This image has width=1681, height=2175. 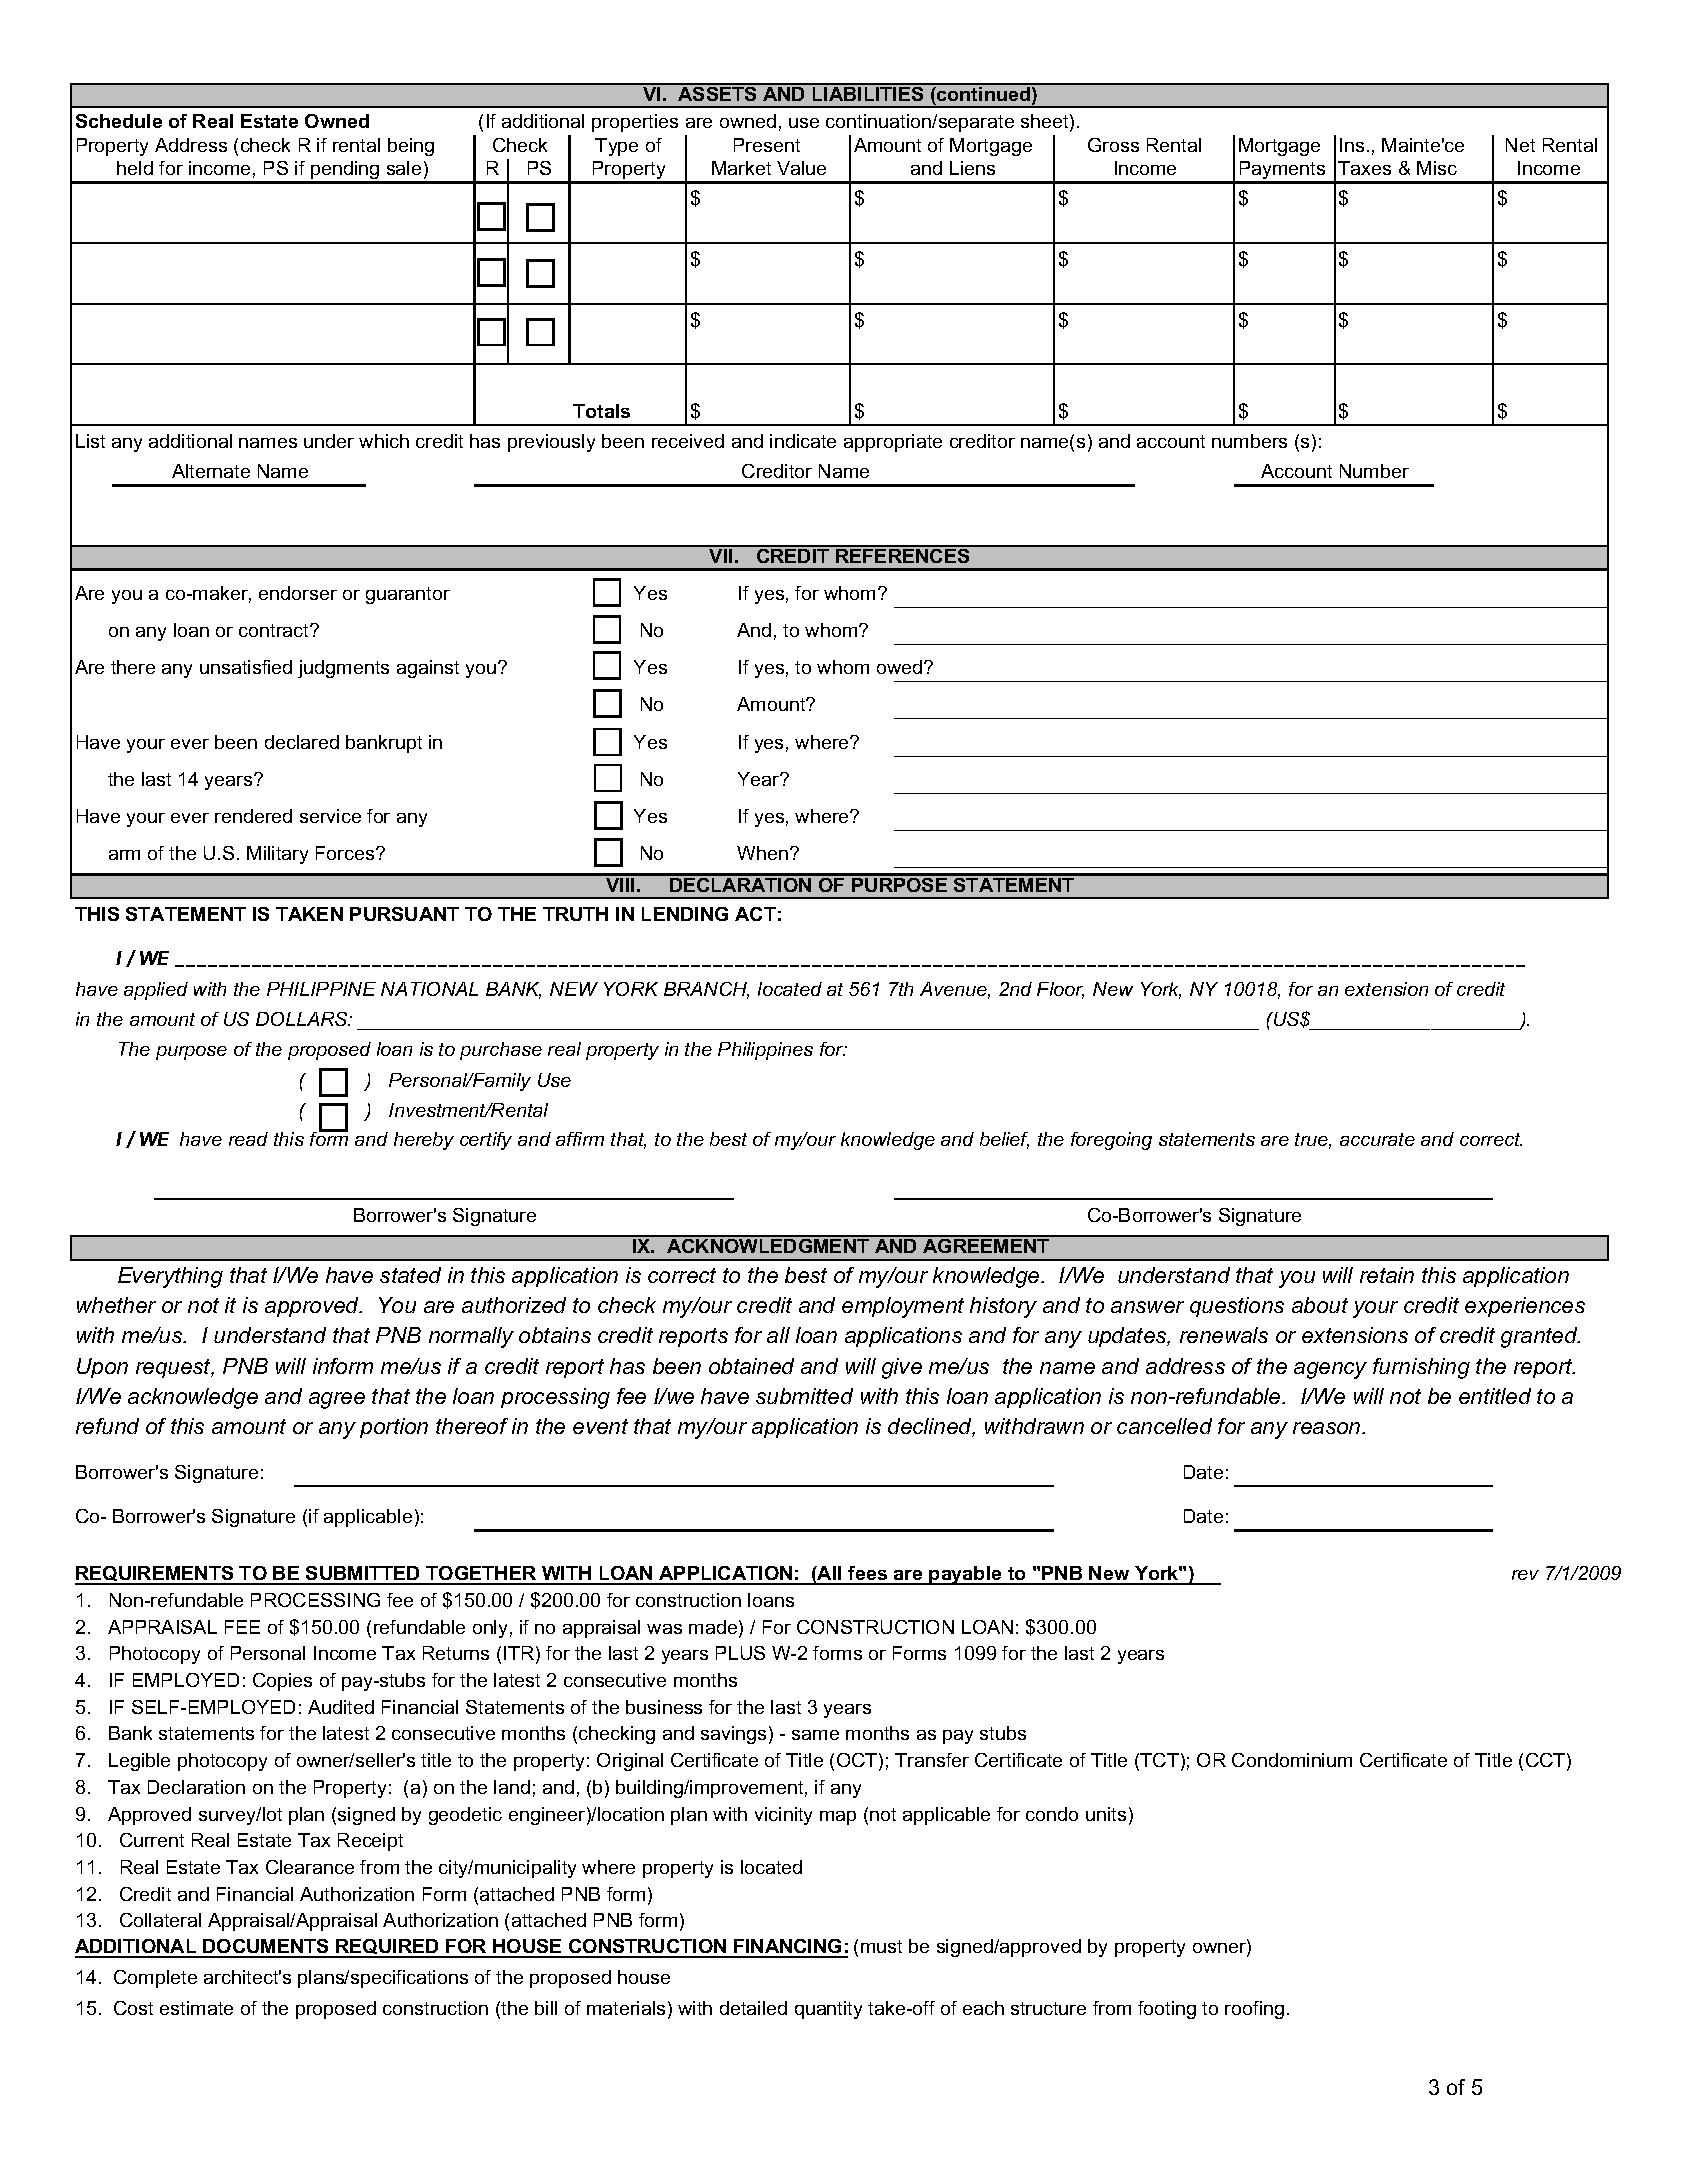 I want to click on fees, so click(x=868, y=1575).
